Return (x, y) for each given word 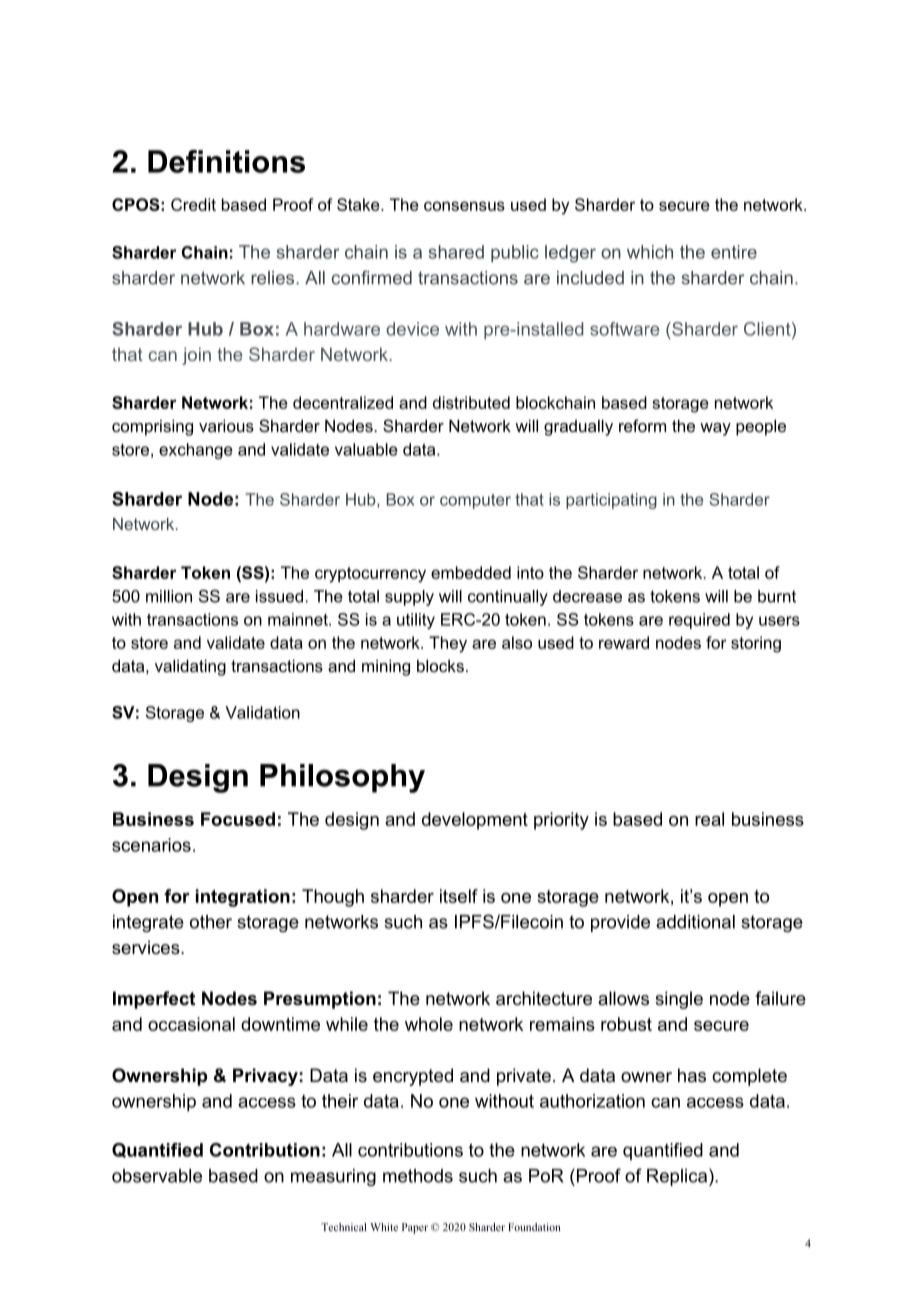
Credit (193, 204)
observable (157, 1176)
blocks (440, 665)
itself (459, 896)
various (226, 425)
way (715, 429)
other (211, 922)
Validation (262, 712)
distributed (471, 402)
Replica (678, 1177)
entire (734, 252)
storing (756, 644)
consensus (464, 206)
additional (695, 922)
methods (418, 1176)
